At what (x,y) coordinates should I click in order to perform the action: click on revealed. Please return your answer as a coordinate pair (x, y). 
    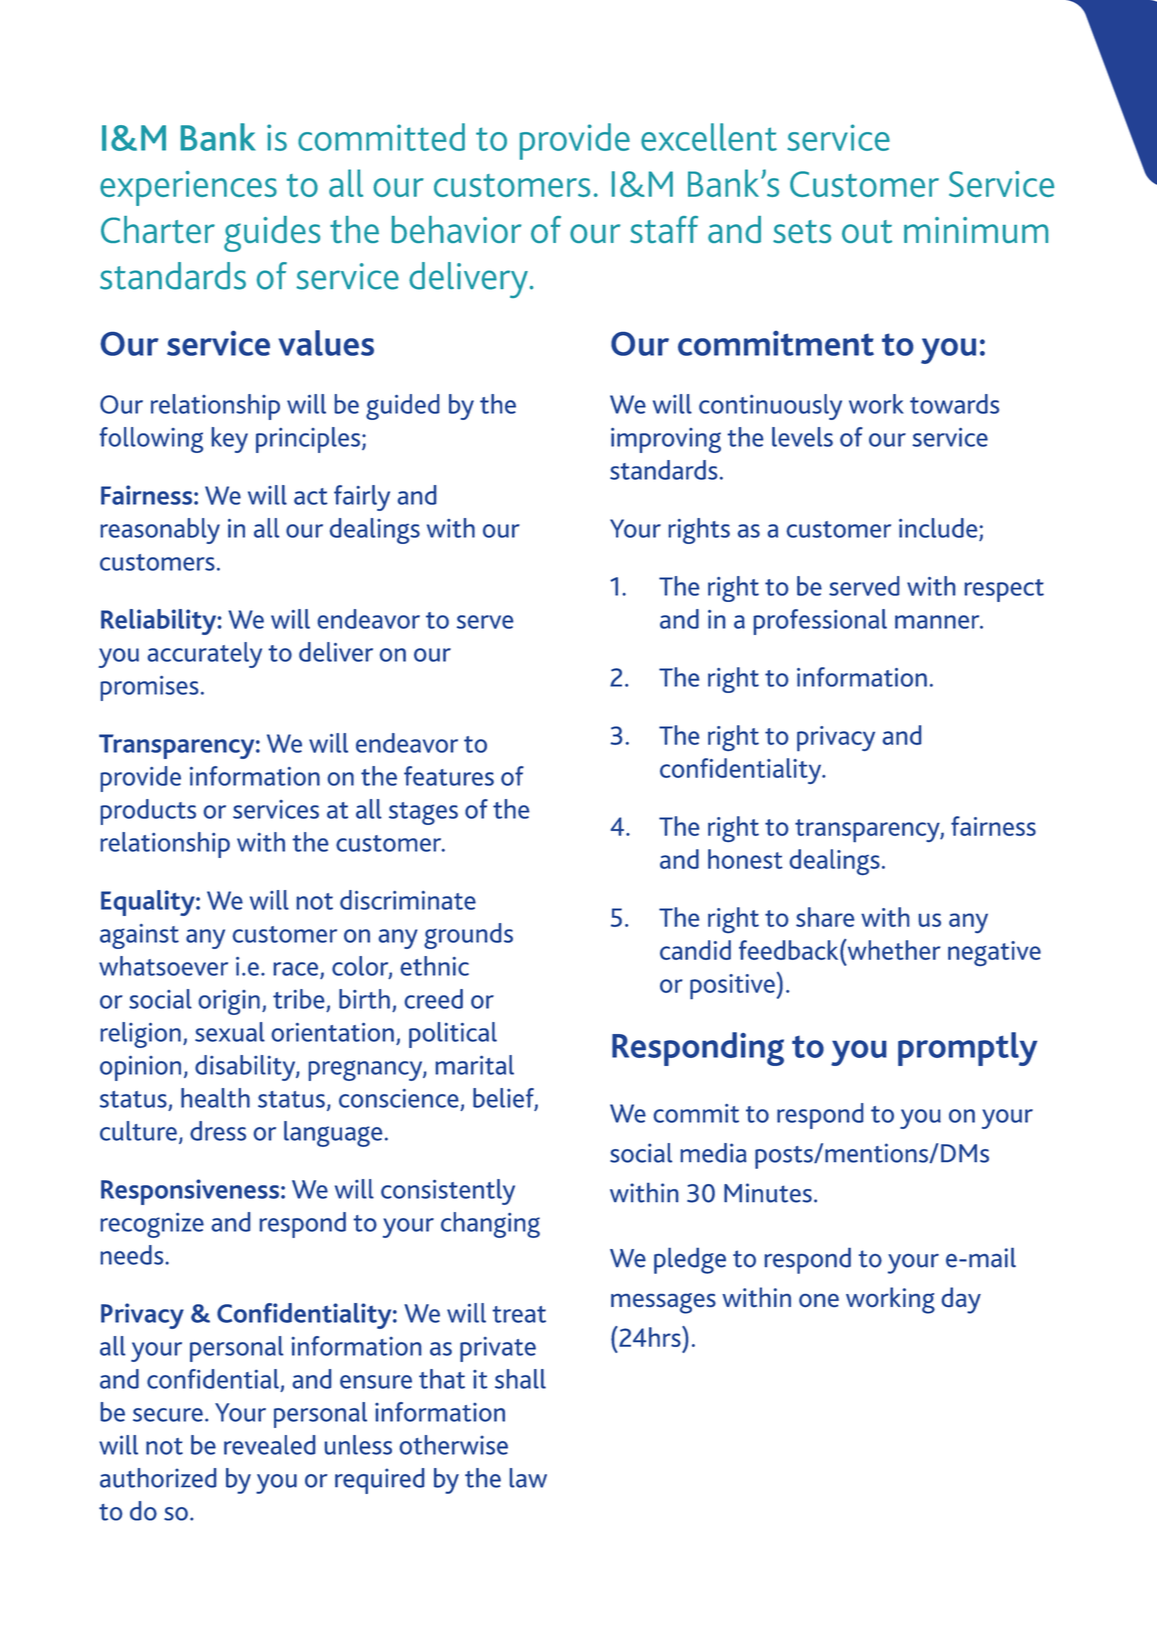
    Looking at the image, I should click on (269, 1445).
